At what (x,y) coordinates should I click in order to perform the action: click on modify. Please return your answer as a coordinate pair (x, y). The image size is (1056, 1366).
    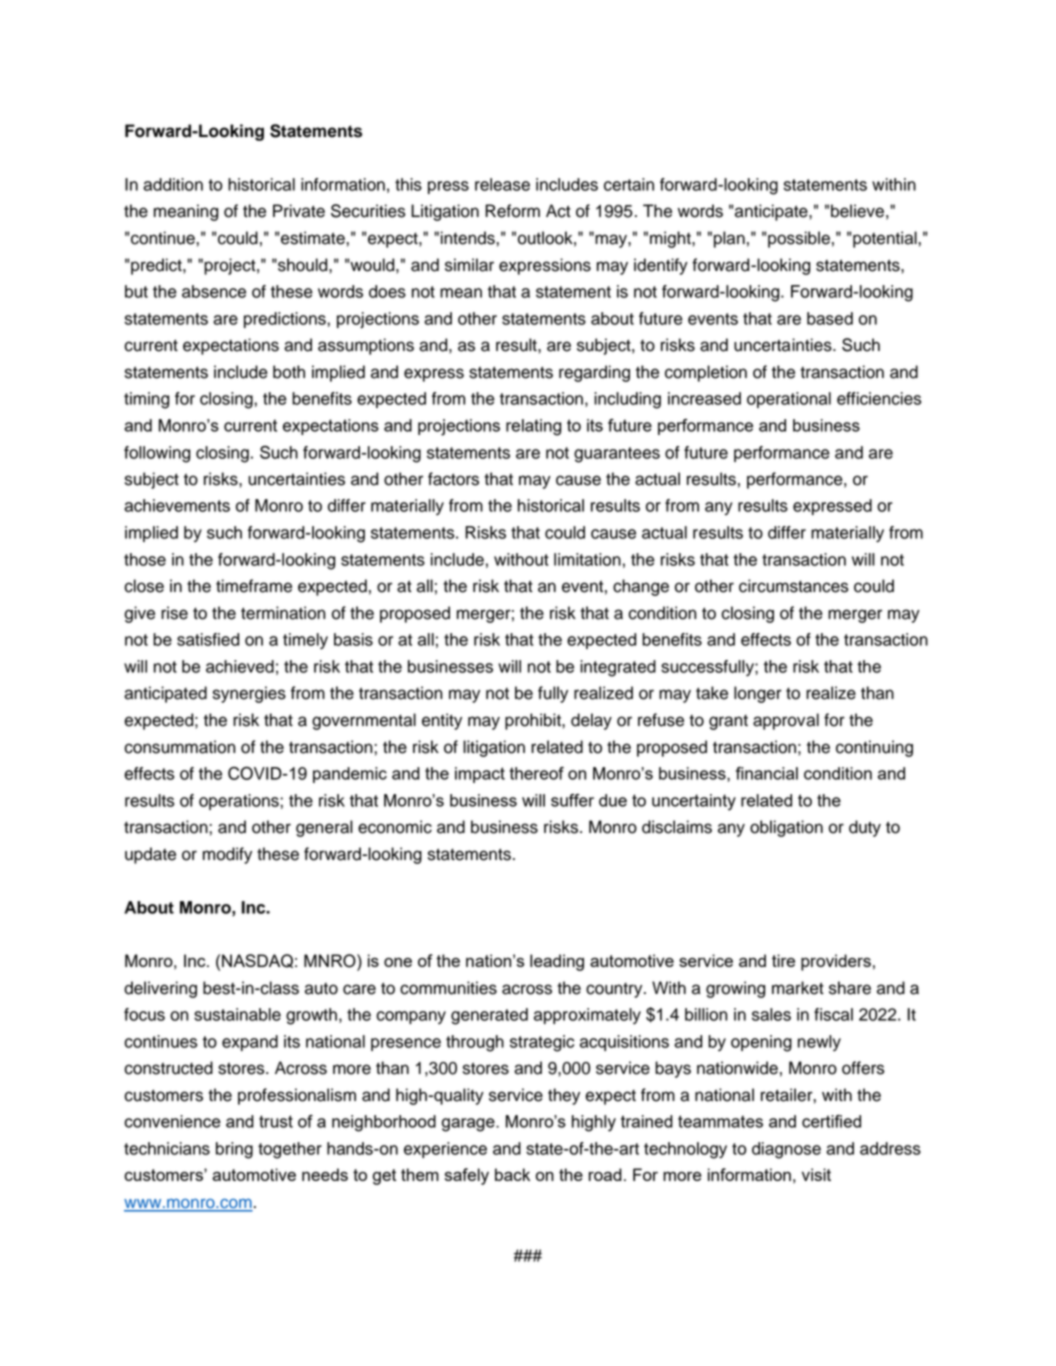
    Looking at the image, I should click on (227, 855).
